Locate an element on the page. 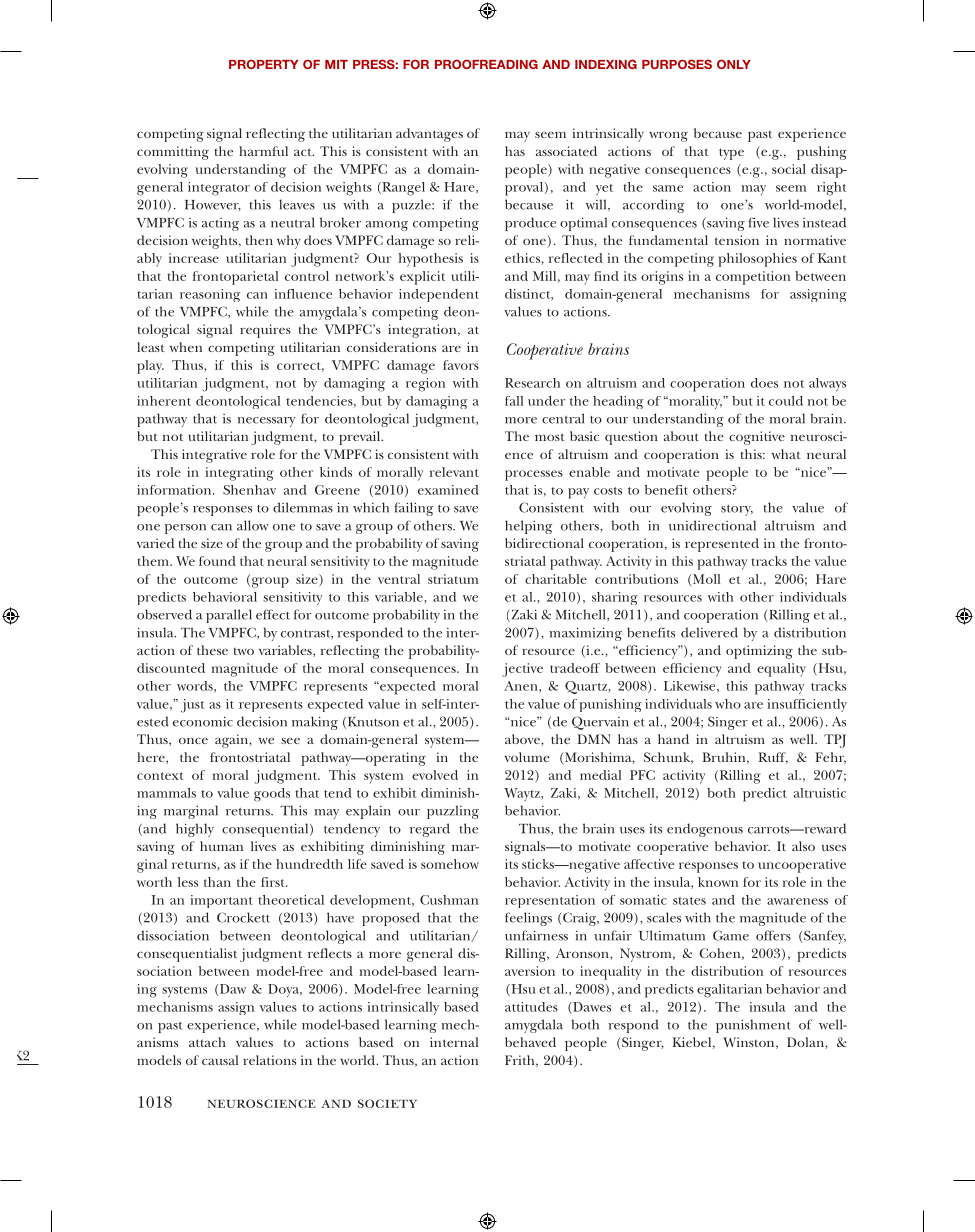  punishment is located at coordinates (753, 1026).
